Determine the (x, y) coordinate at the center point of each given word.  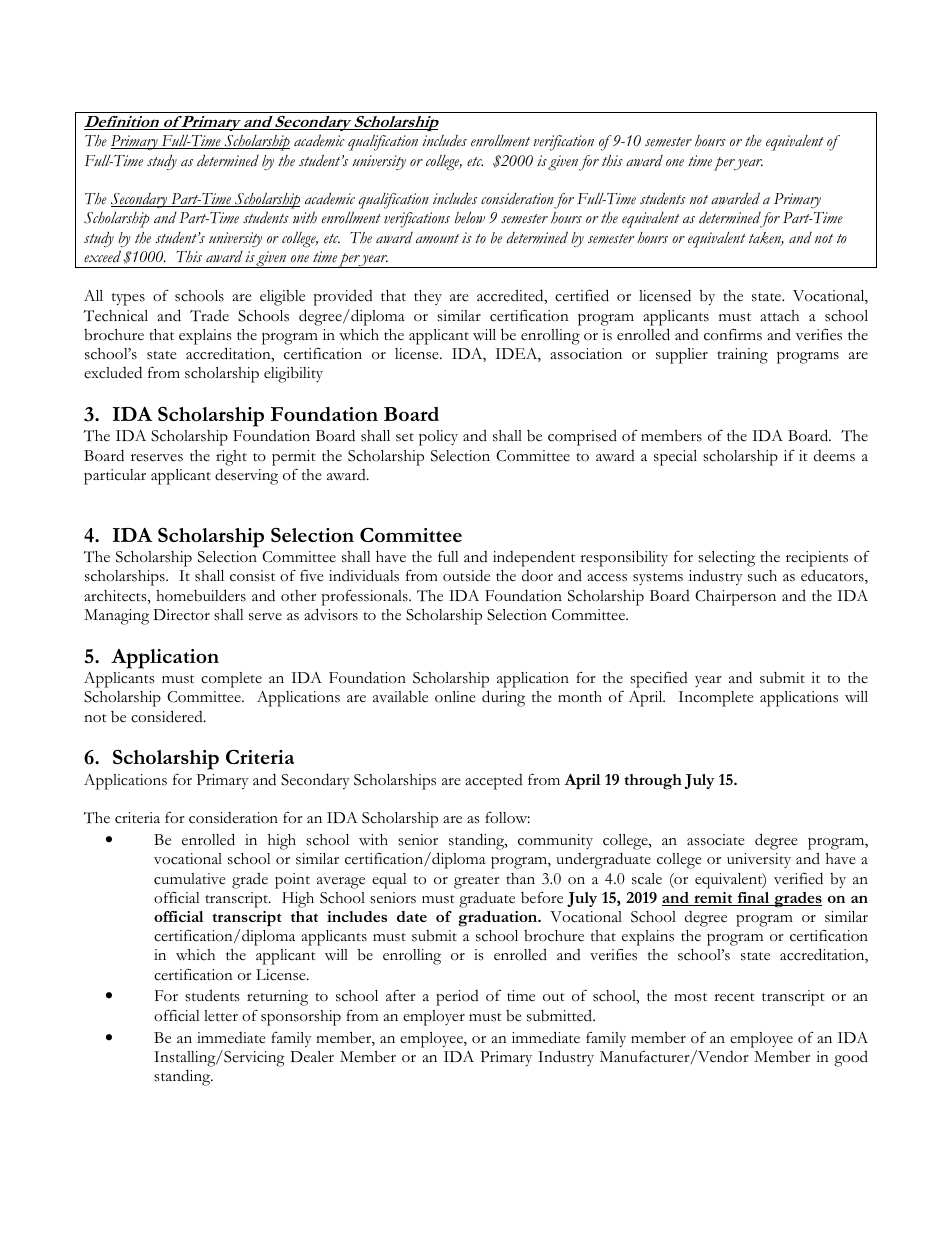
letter (221, 1016)
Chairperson (735, 598)
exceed (102, 256)
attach (779, 316)
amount (437, 238)
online (455, 697)
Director (181, 615)
